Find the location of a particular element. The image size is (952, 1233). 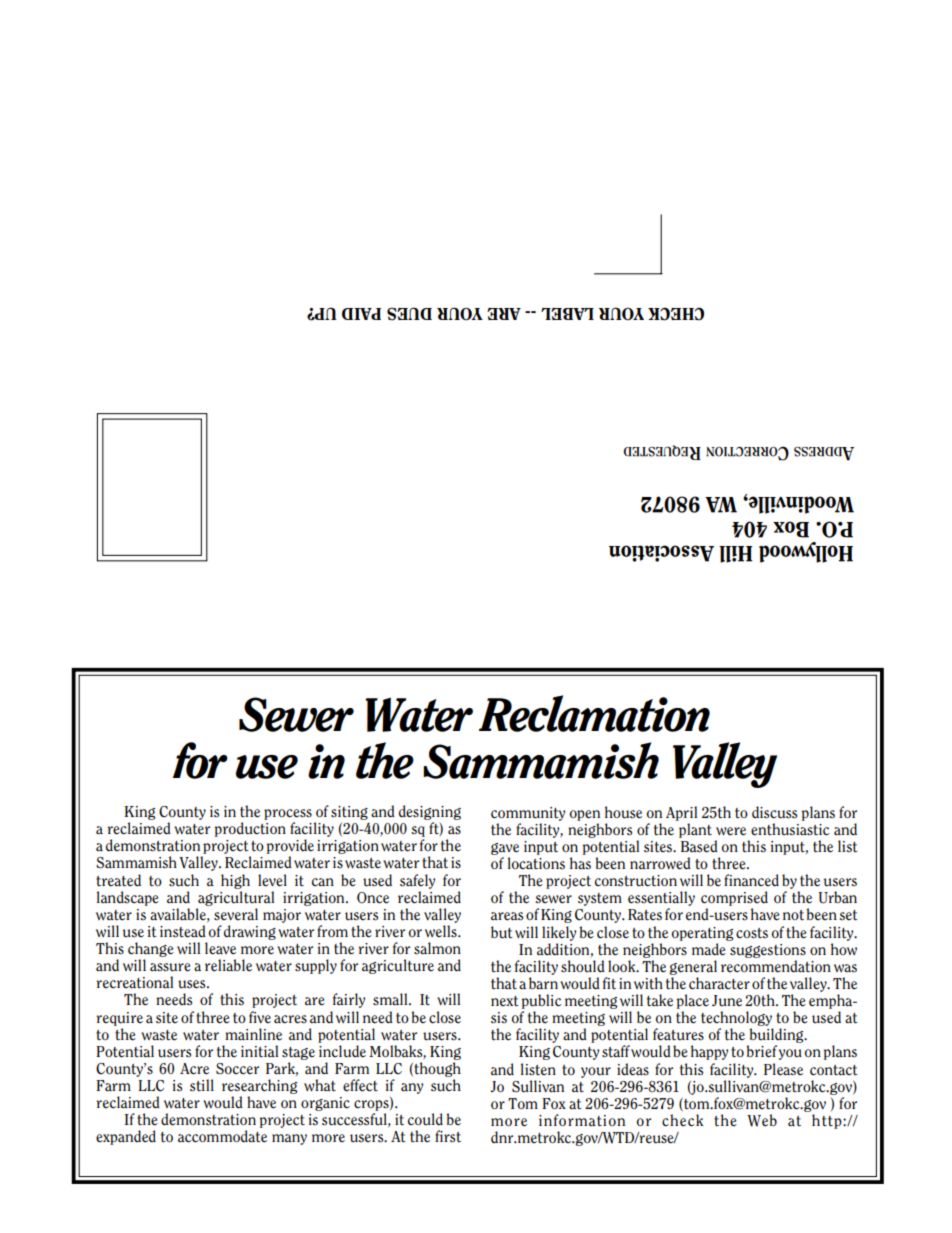

discuss is located at coordinates (774, 812).
